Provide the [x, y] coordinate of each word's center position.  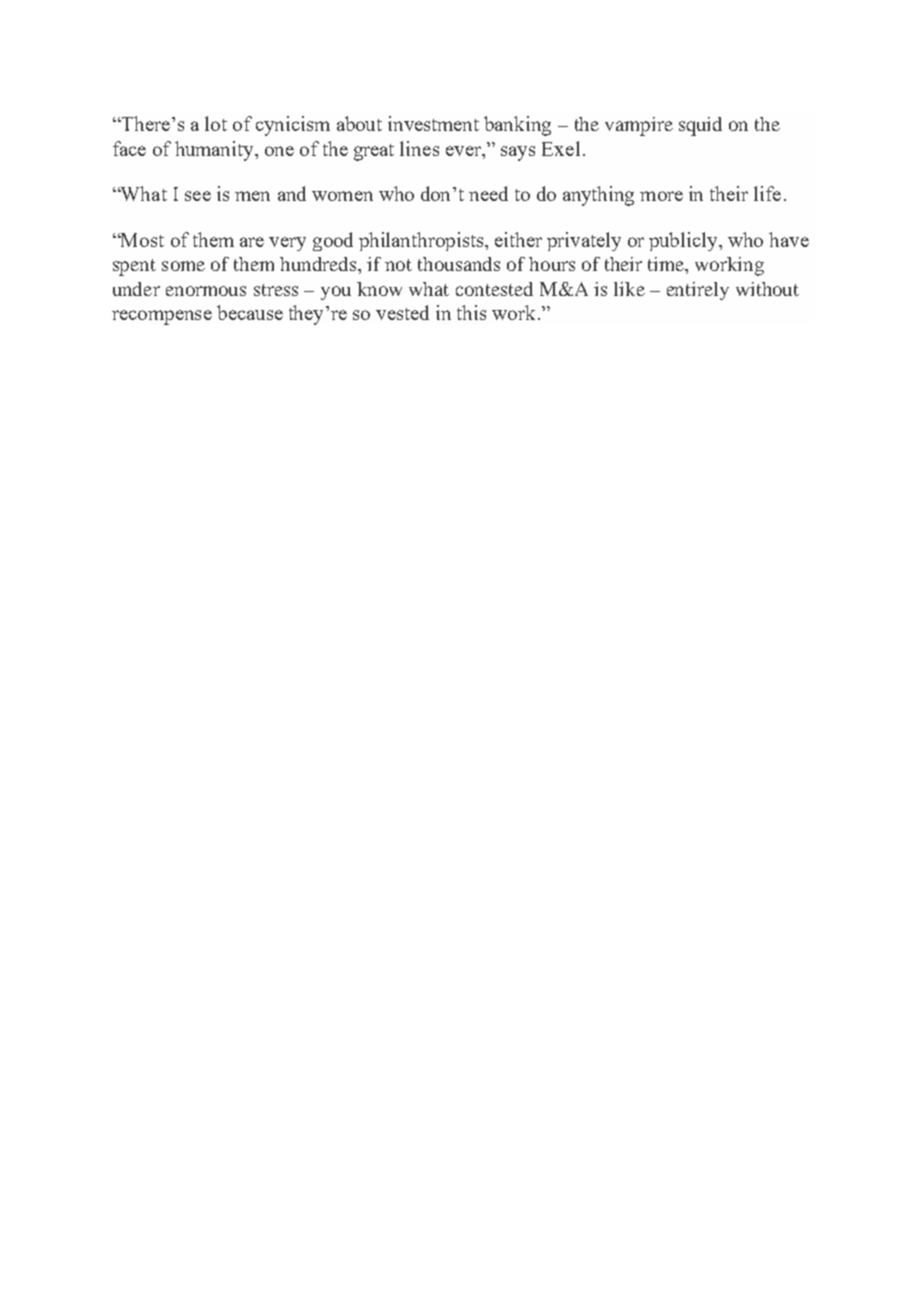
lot [216, 123]
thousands [459, 264]
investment [433, 123]
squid [700, 126]
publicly [685, 241]
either [518, 239]
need [488, 193]
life [767, 193]
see [198, 196]
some [183, 266]
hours [552, 264]
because [250, 312]
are [252, 242]
